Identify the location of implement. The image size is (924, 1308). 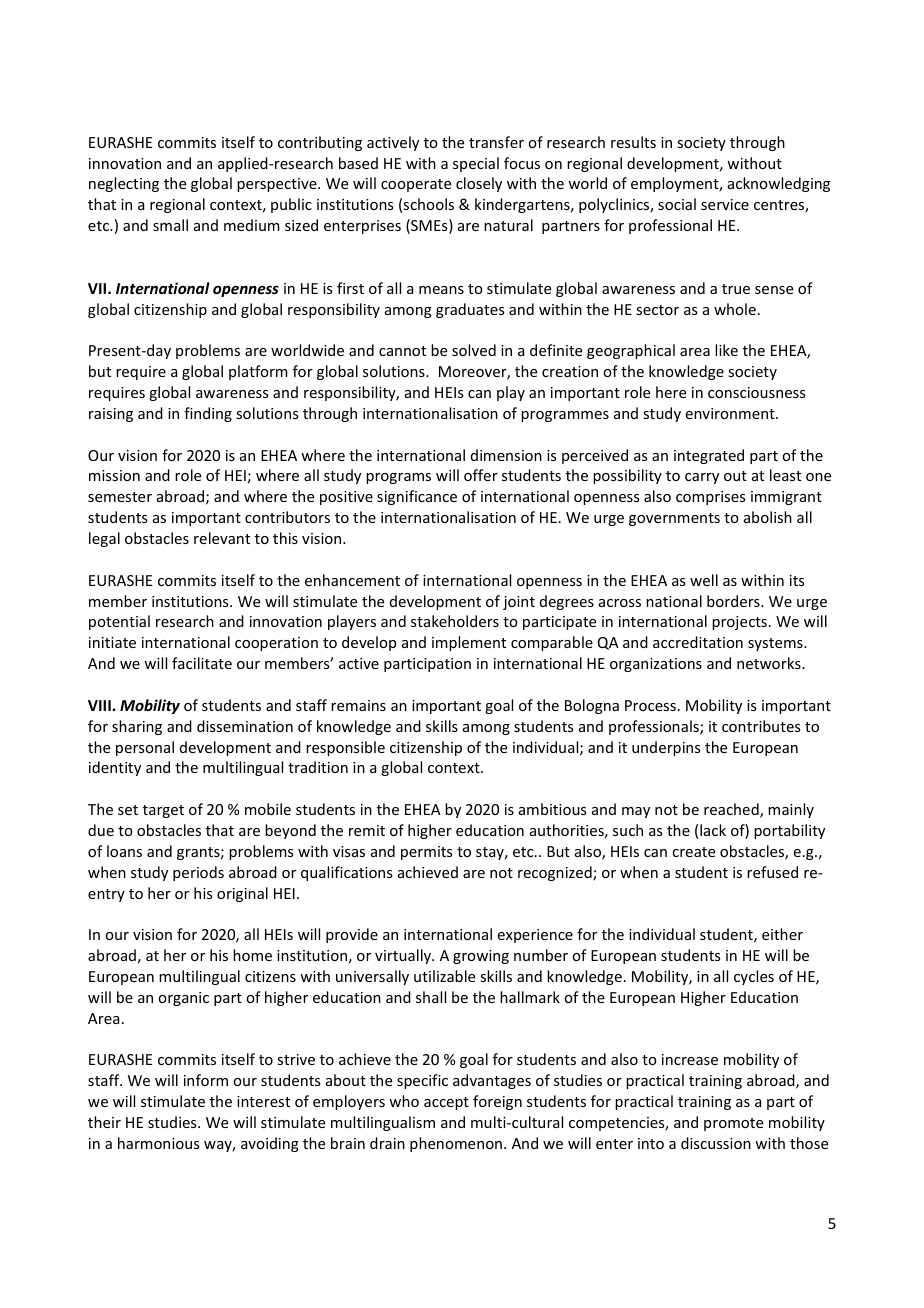
(469, 643).
